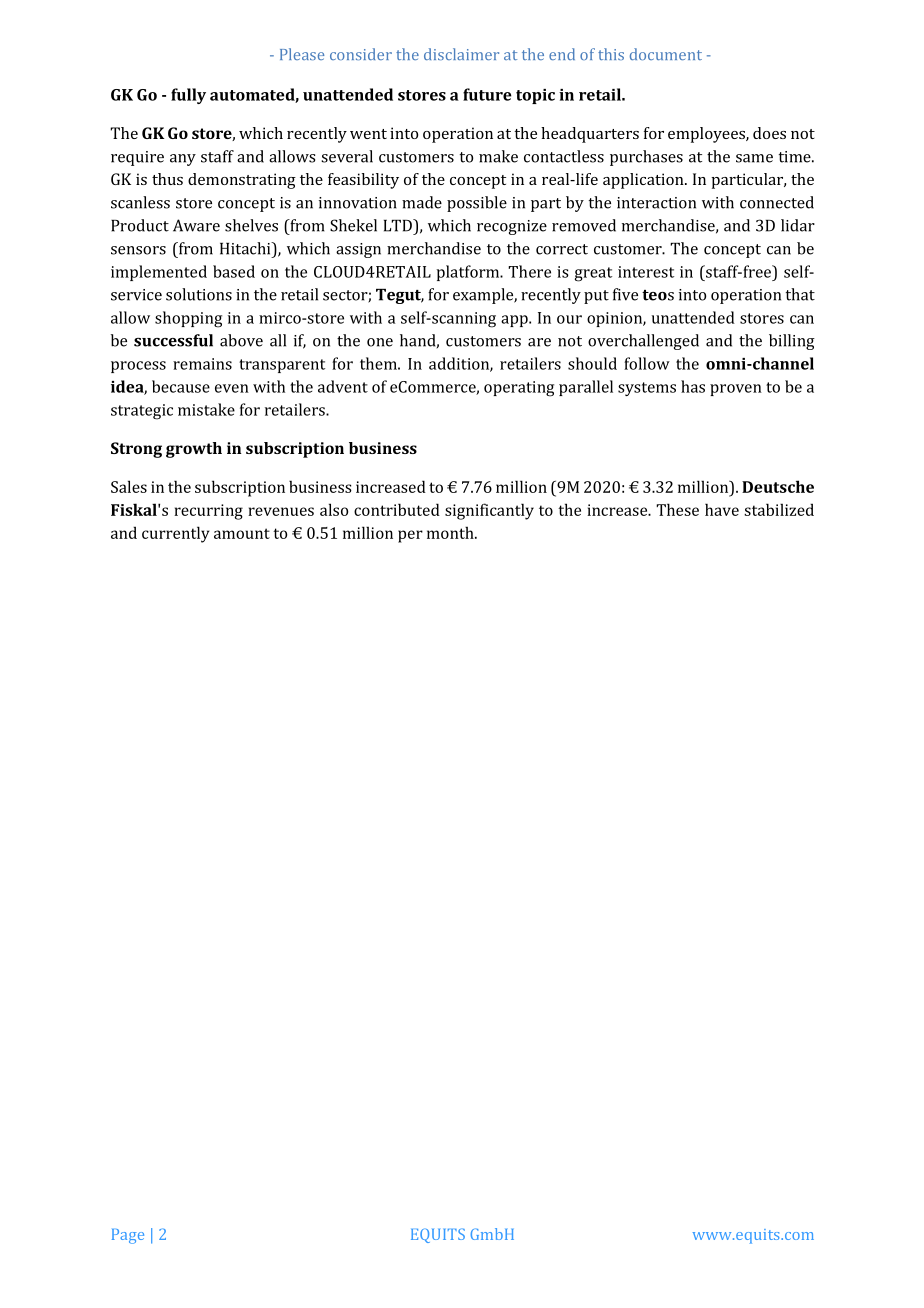 Image resolution: width=924 pixels, height=1308 pixels. I want to click on have, so click(722, 509).
